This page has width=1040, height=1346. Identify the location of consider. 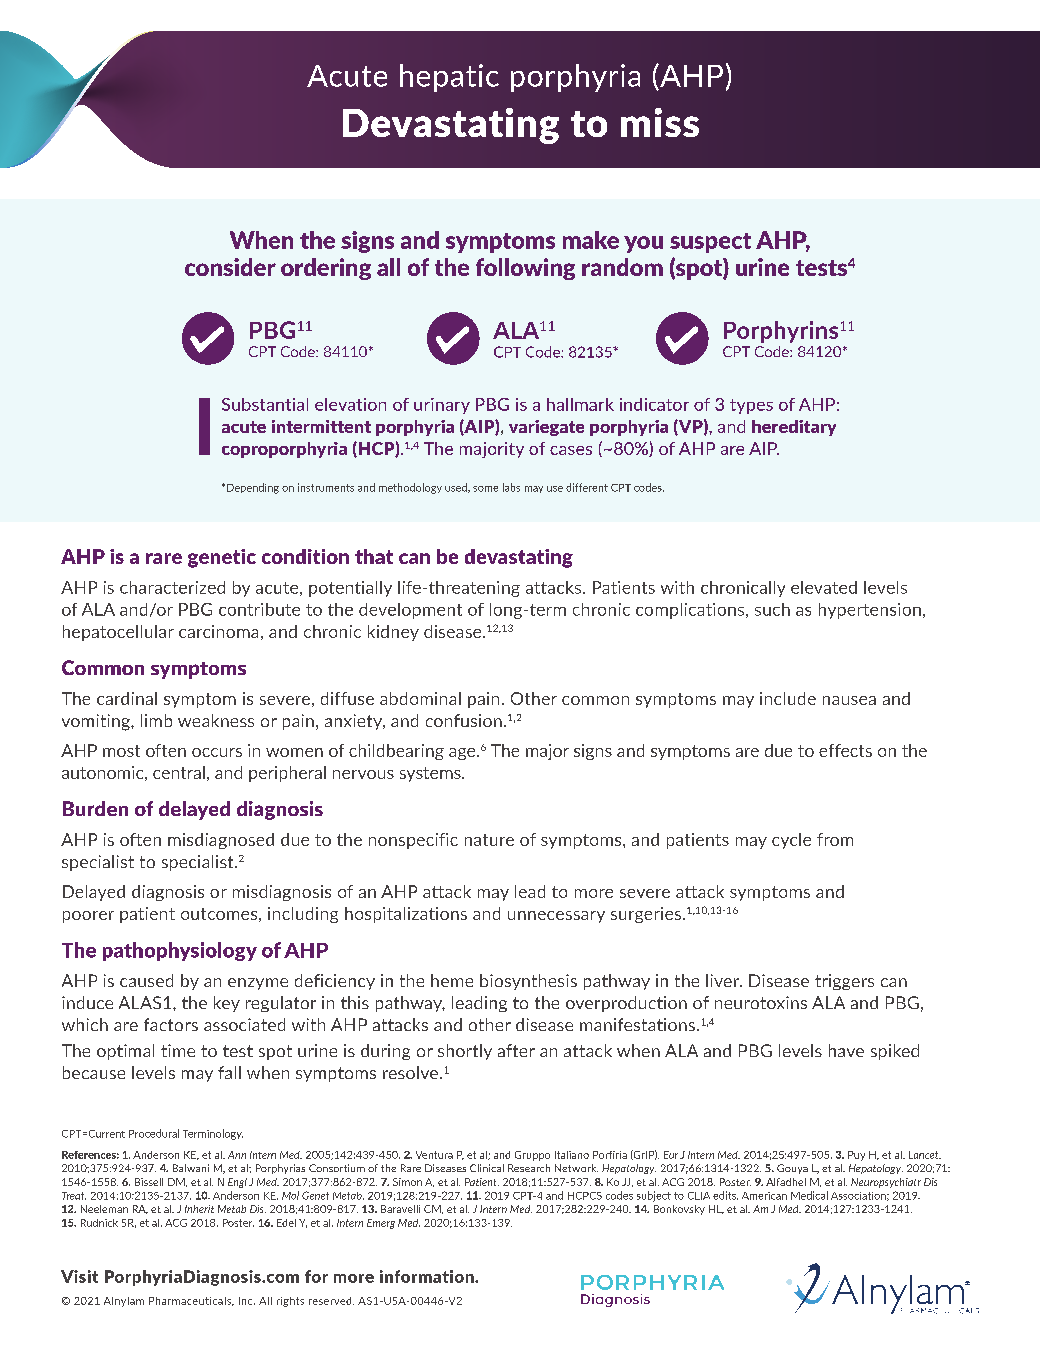
(230, 267).
